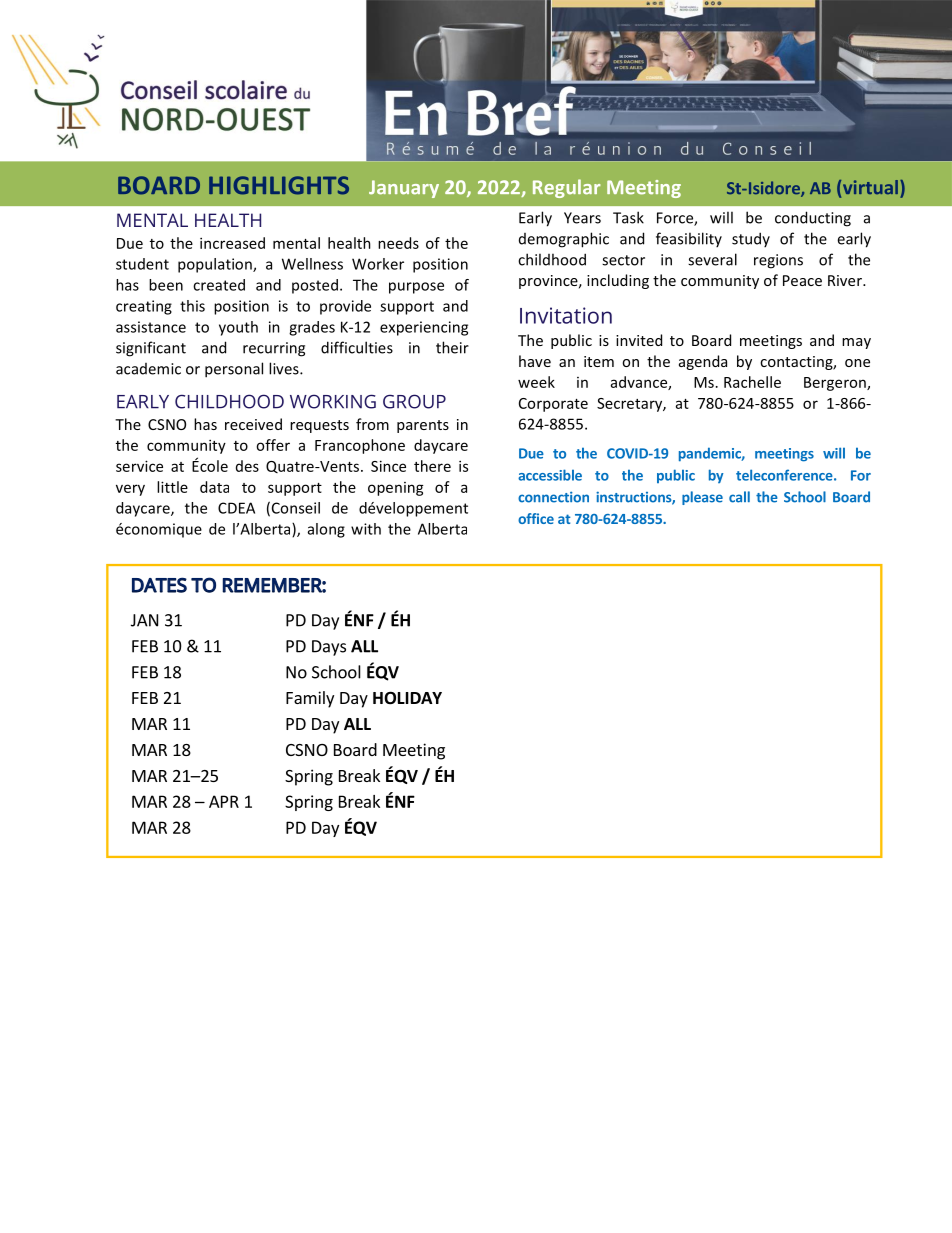 The height and width of the screenshot is (1233, 952). What do you see at coordinates (407, 698) in the screenshot?
I see `HOLIDAY` at bounding box center [407, 698].
